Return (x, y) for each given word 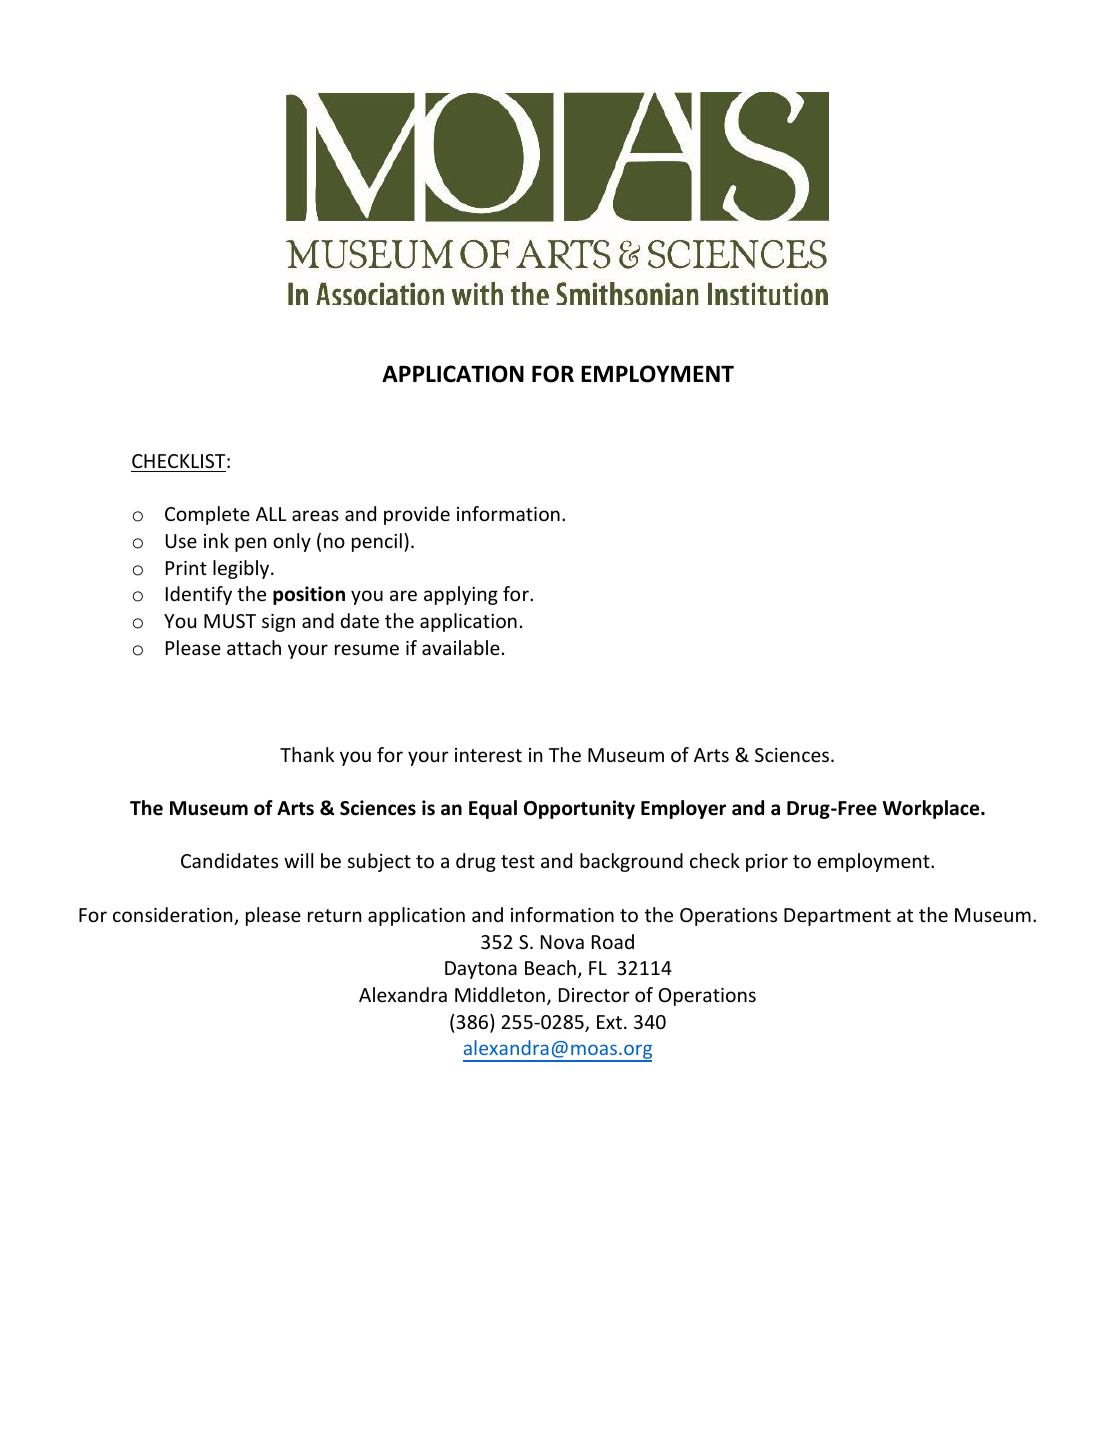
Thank (307, 754)
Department (837, 917)
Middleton (500, 994)
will (298, 860)
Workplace (932, 809)
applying (461, 595)
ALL (271, 514)
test (518, 861)
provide (417, 515)
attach (254, 647)
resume (367, 649)
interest (488, 755)
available (461, 647)
